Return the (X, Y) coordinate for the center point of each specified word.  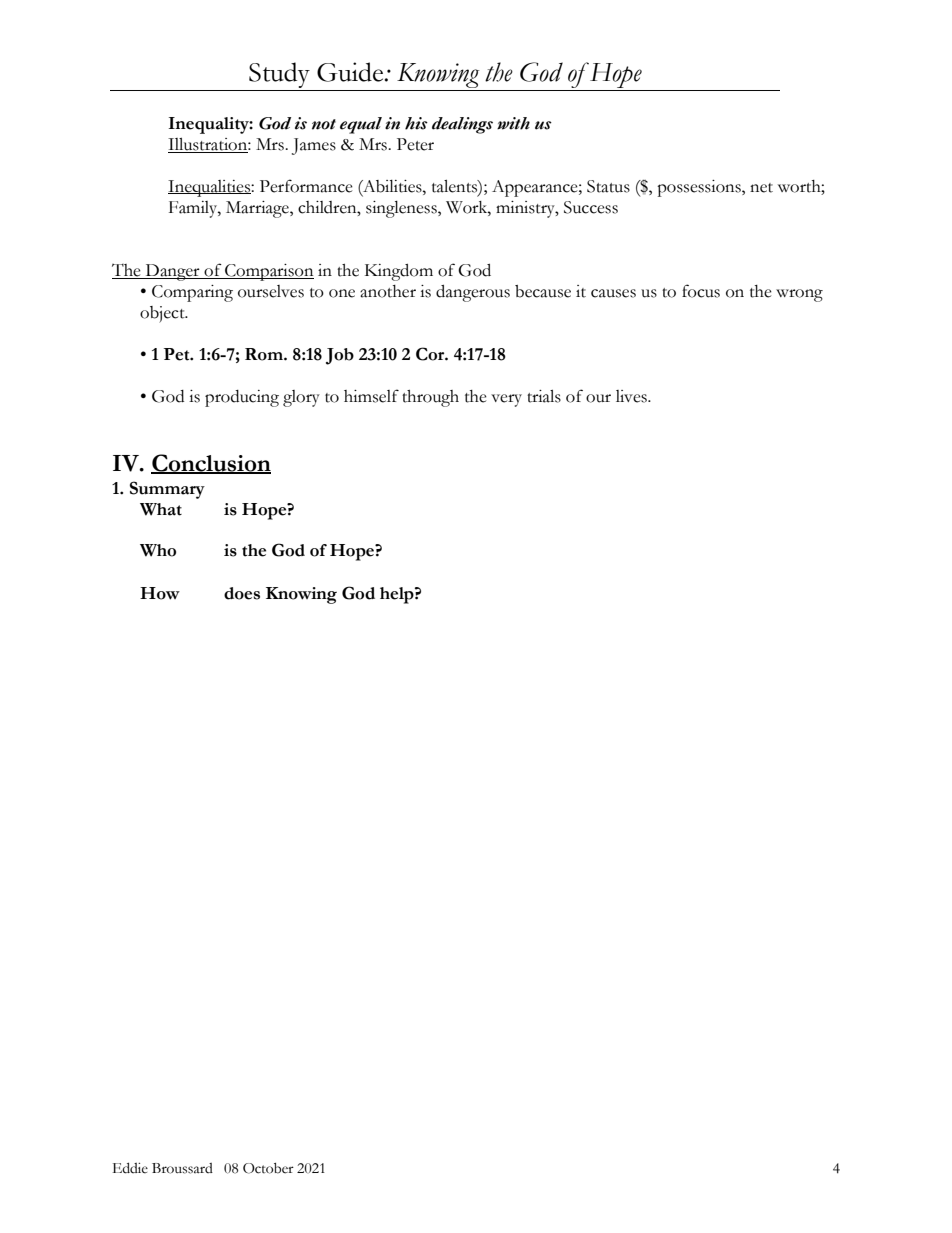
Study (279, 75)
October (268, 1168)
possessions (700, 188)
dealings (462, 125)
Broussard (182, 1168)
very (506, 400)
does (242, 593)
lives (632, 396)
